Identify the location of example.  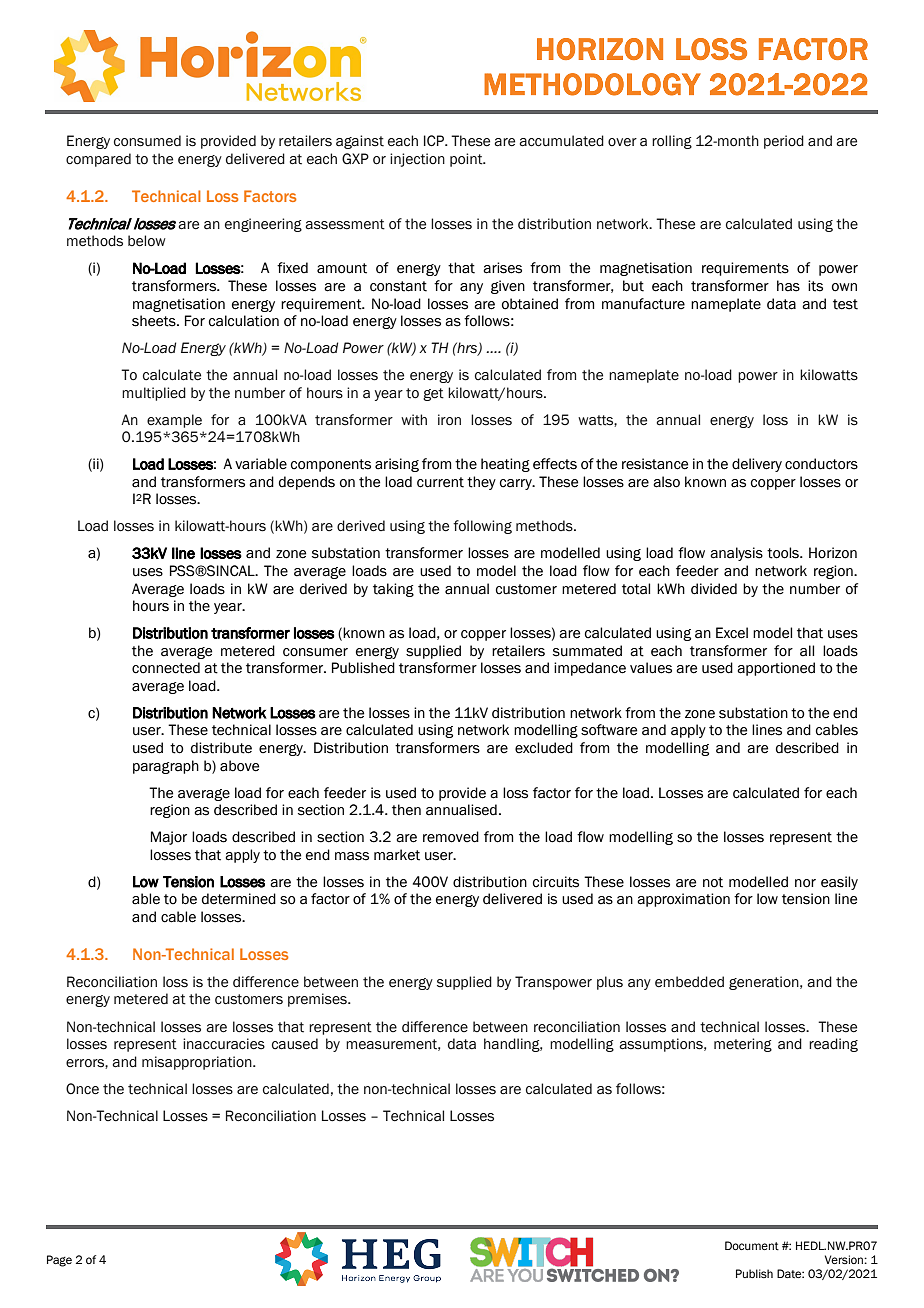
(174, 421).
